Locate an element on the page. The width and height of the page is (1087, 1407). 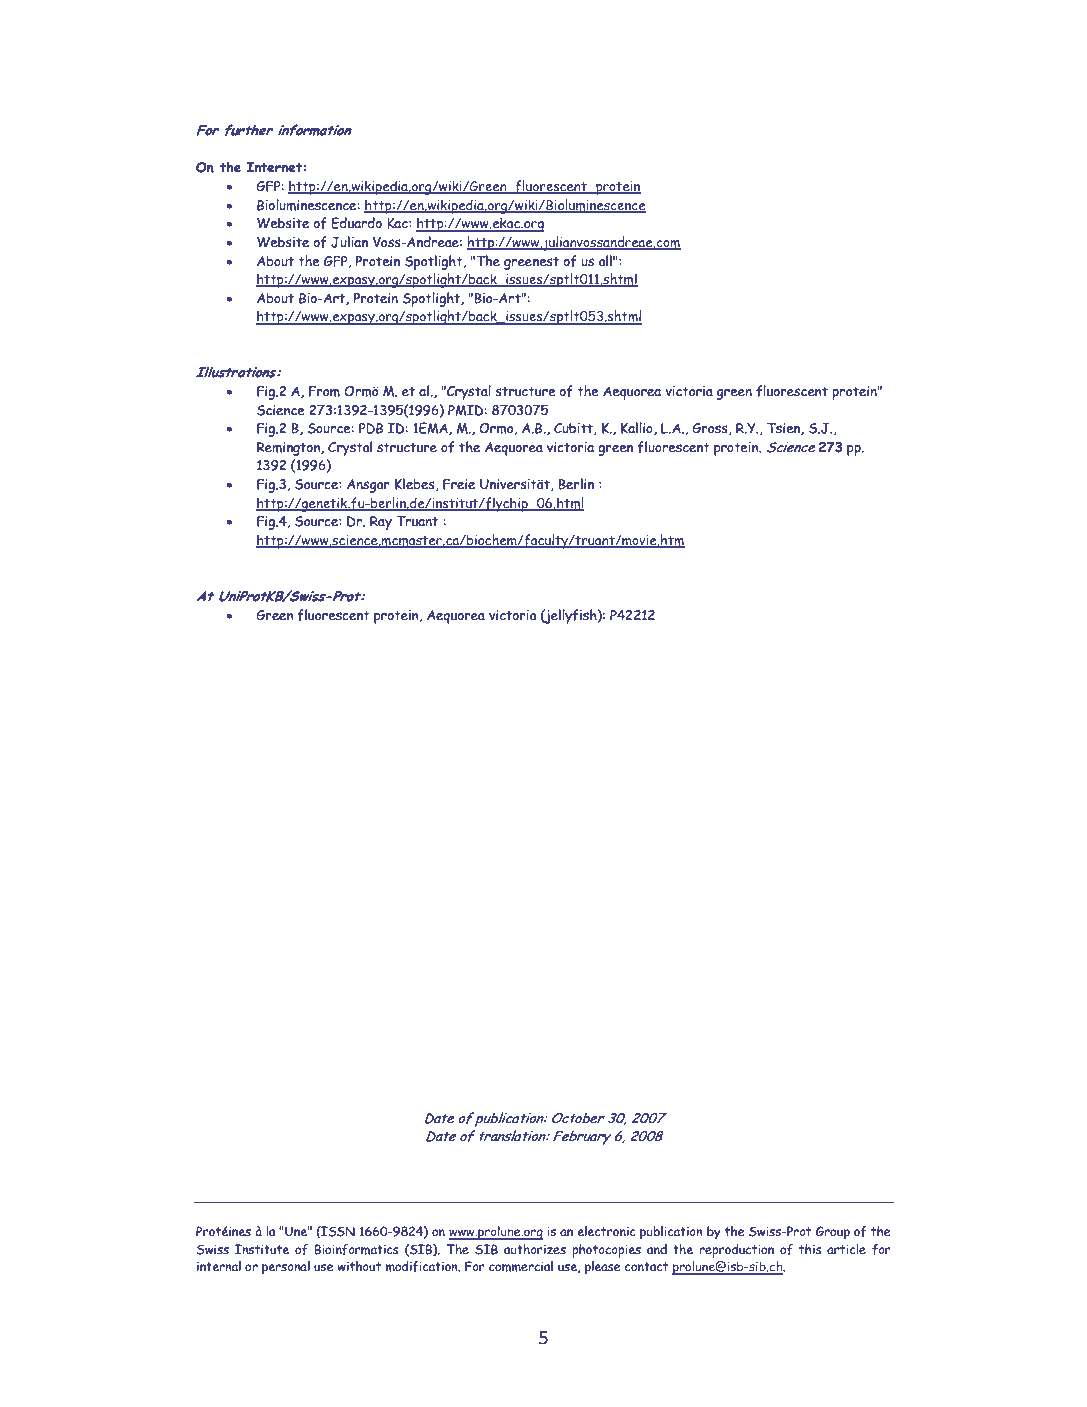
Group is located at coordinates (833, 1233).
